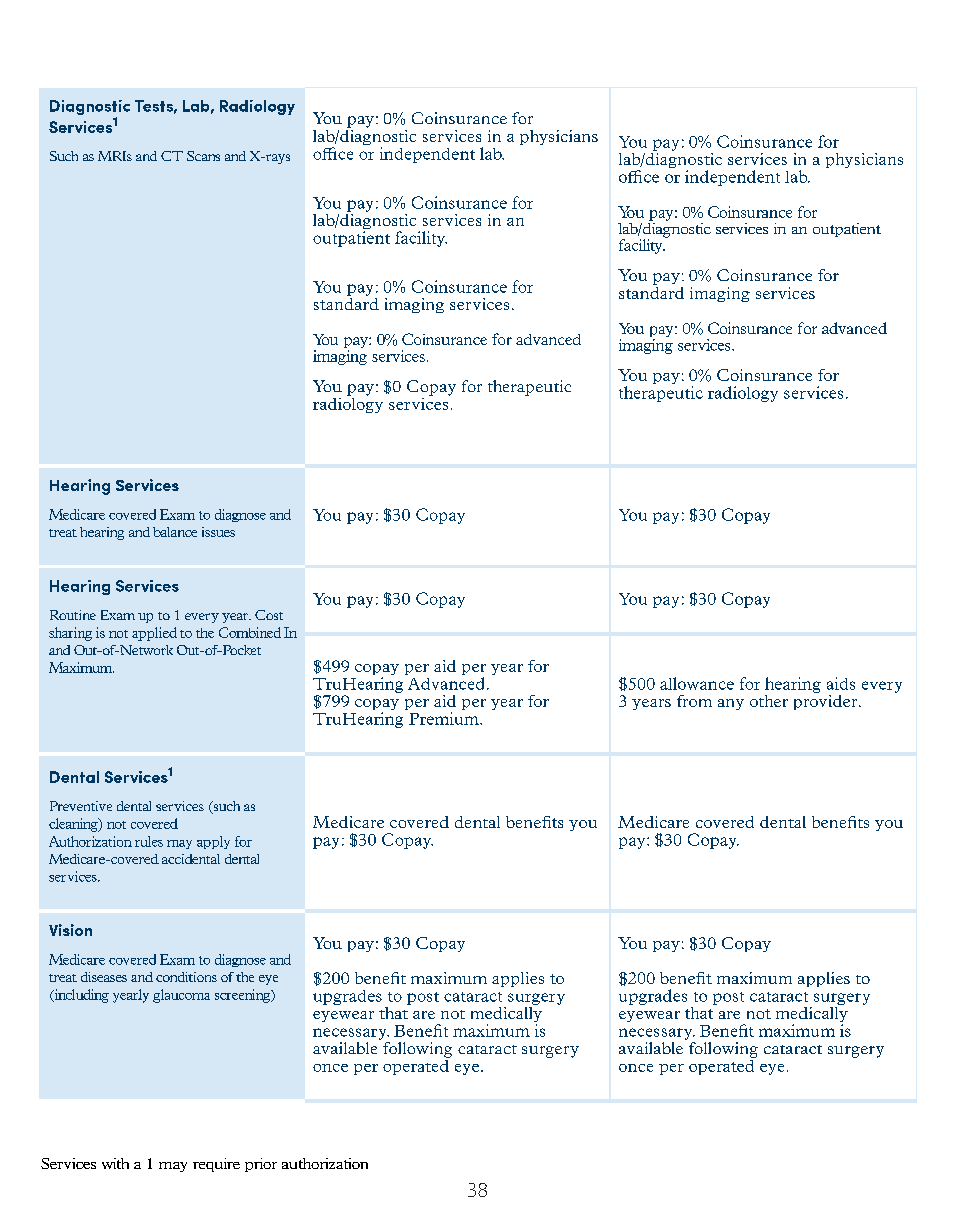 The image size is (955, 1232). What do you see at coordinates (73, 615) in the screenshot?
I see `Routine` at bounding box center [73, 615].
